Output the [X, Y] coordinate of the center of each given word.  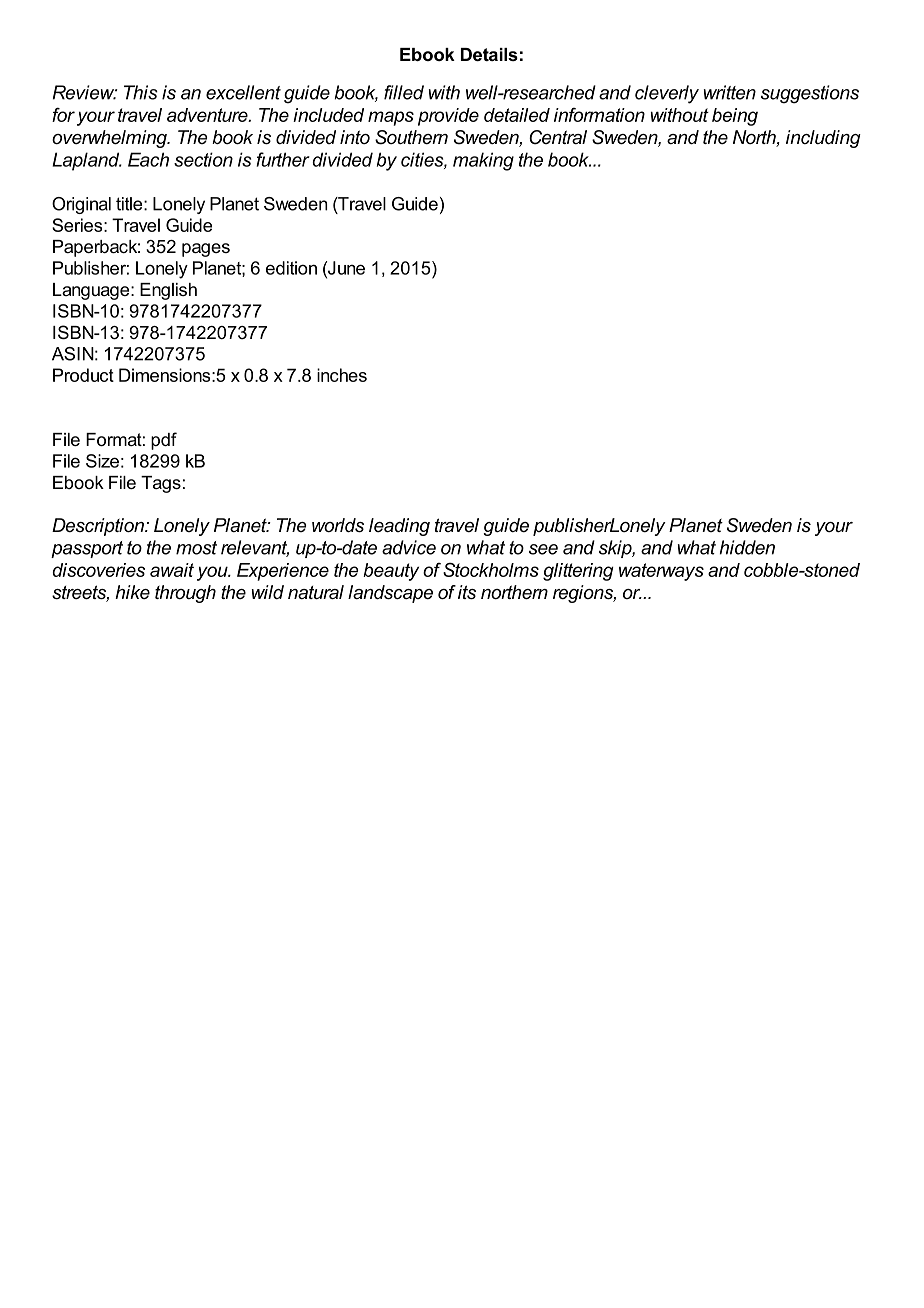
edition [291, 268]
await [172, 570]
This [141, 92]
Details [489, 54]
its [467, 592]
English [168, 291]
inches [342, 375]
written [730, 92]
